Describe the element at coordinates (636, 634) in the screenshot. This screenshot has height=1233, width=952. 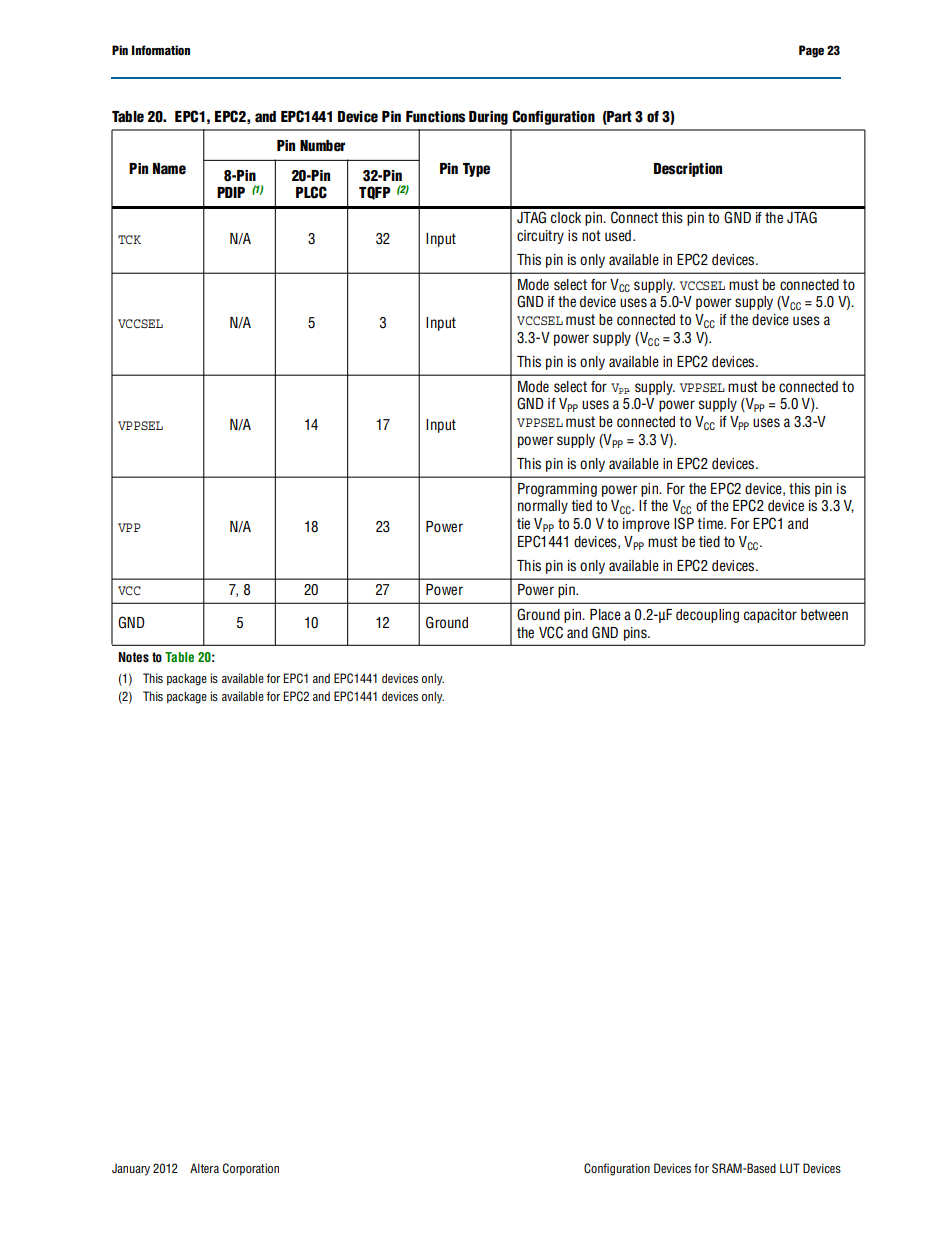
I see `pins` at that location.
